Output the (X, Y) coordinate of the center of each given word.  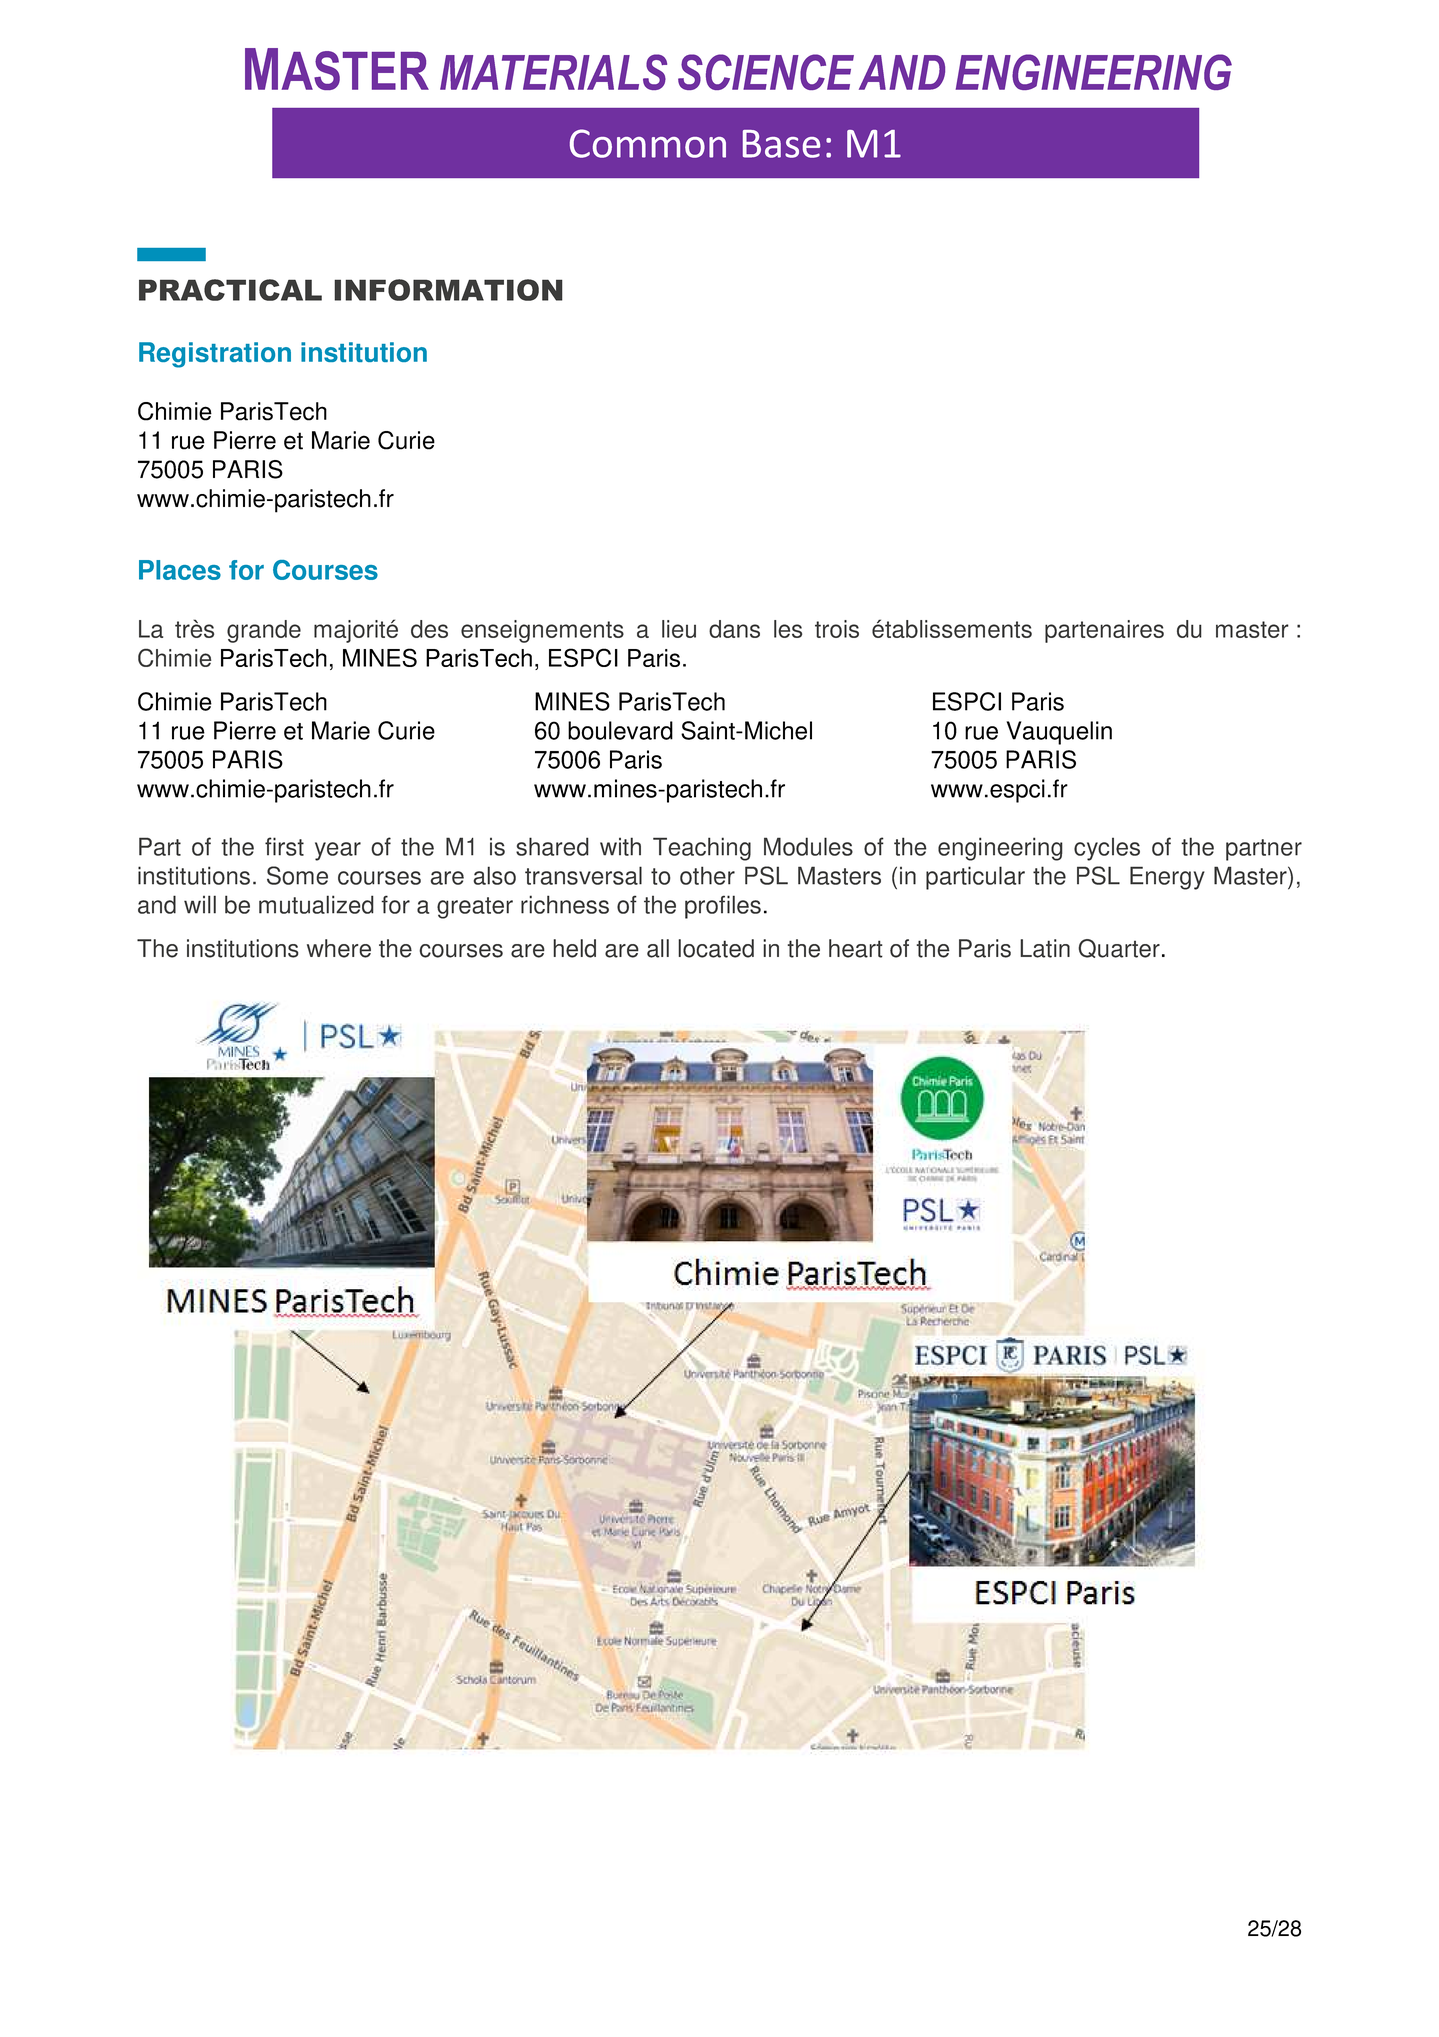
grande (264, 631)
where (339, 948)
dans (734, 629)
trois (837, 629)
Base (781, 144)
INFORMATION (448, 290)
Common (648, 143)
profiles (723, 907)
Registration (215, 355)
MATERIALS (553, 72)
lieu (679, 629)
